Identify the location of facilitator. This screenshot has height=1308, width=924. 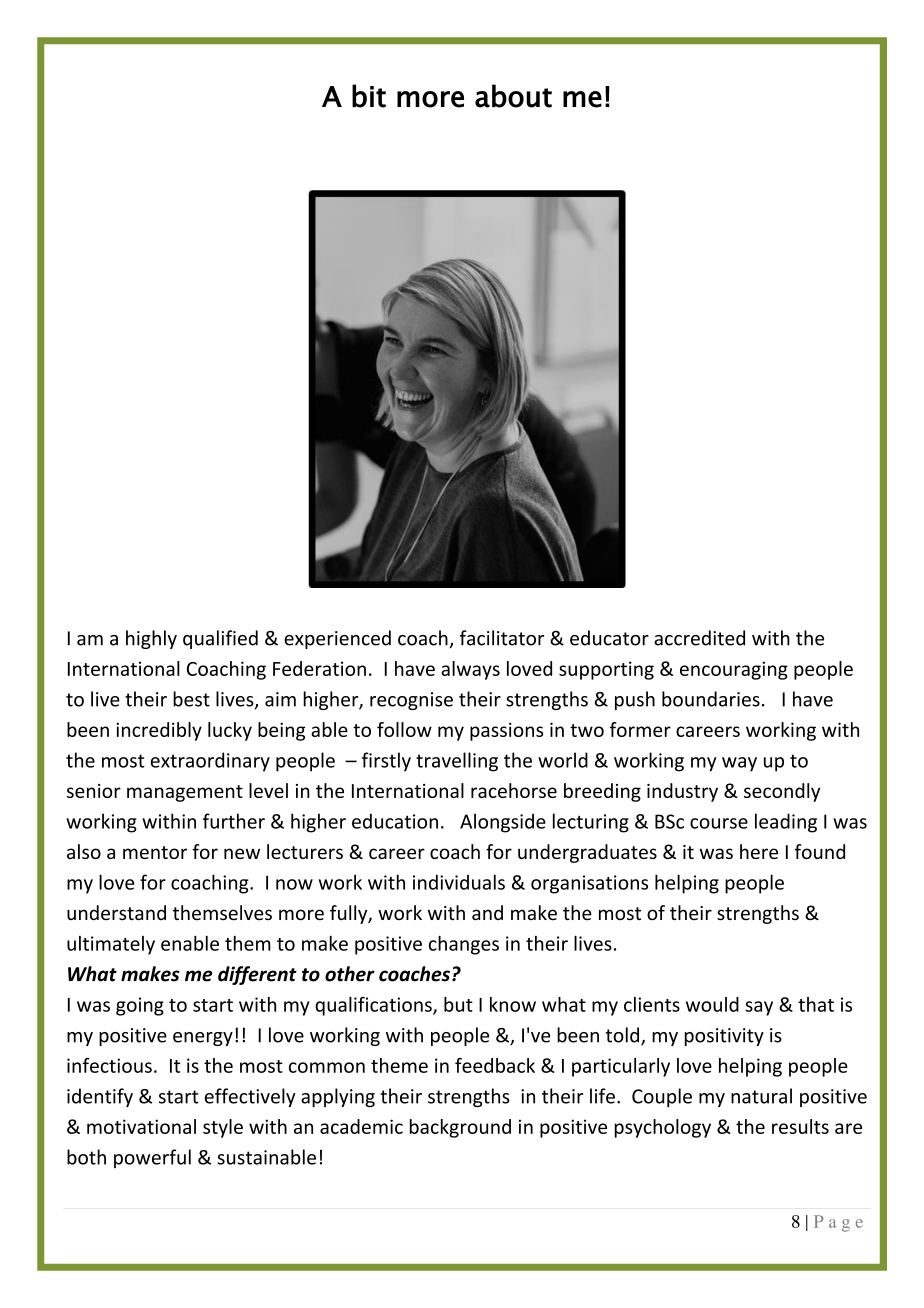
(502, 638).
